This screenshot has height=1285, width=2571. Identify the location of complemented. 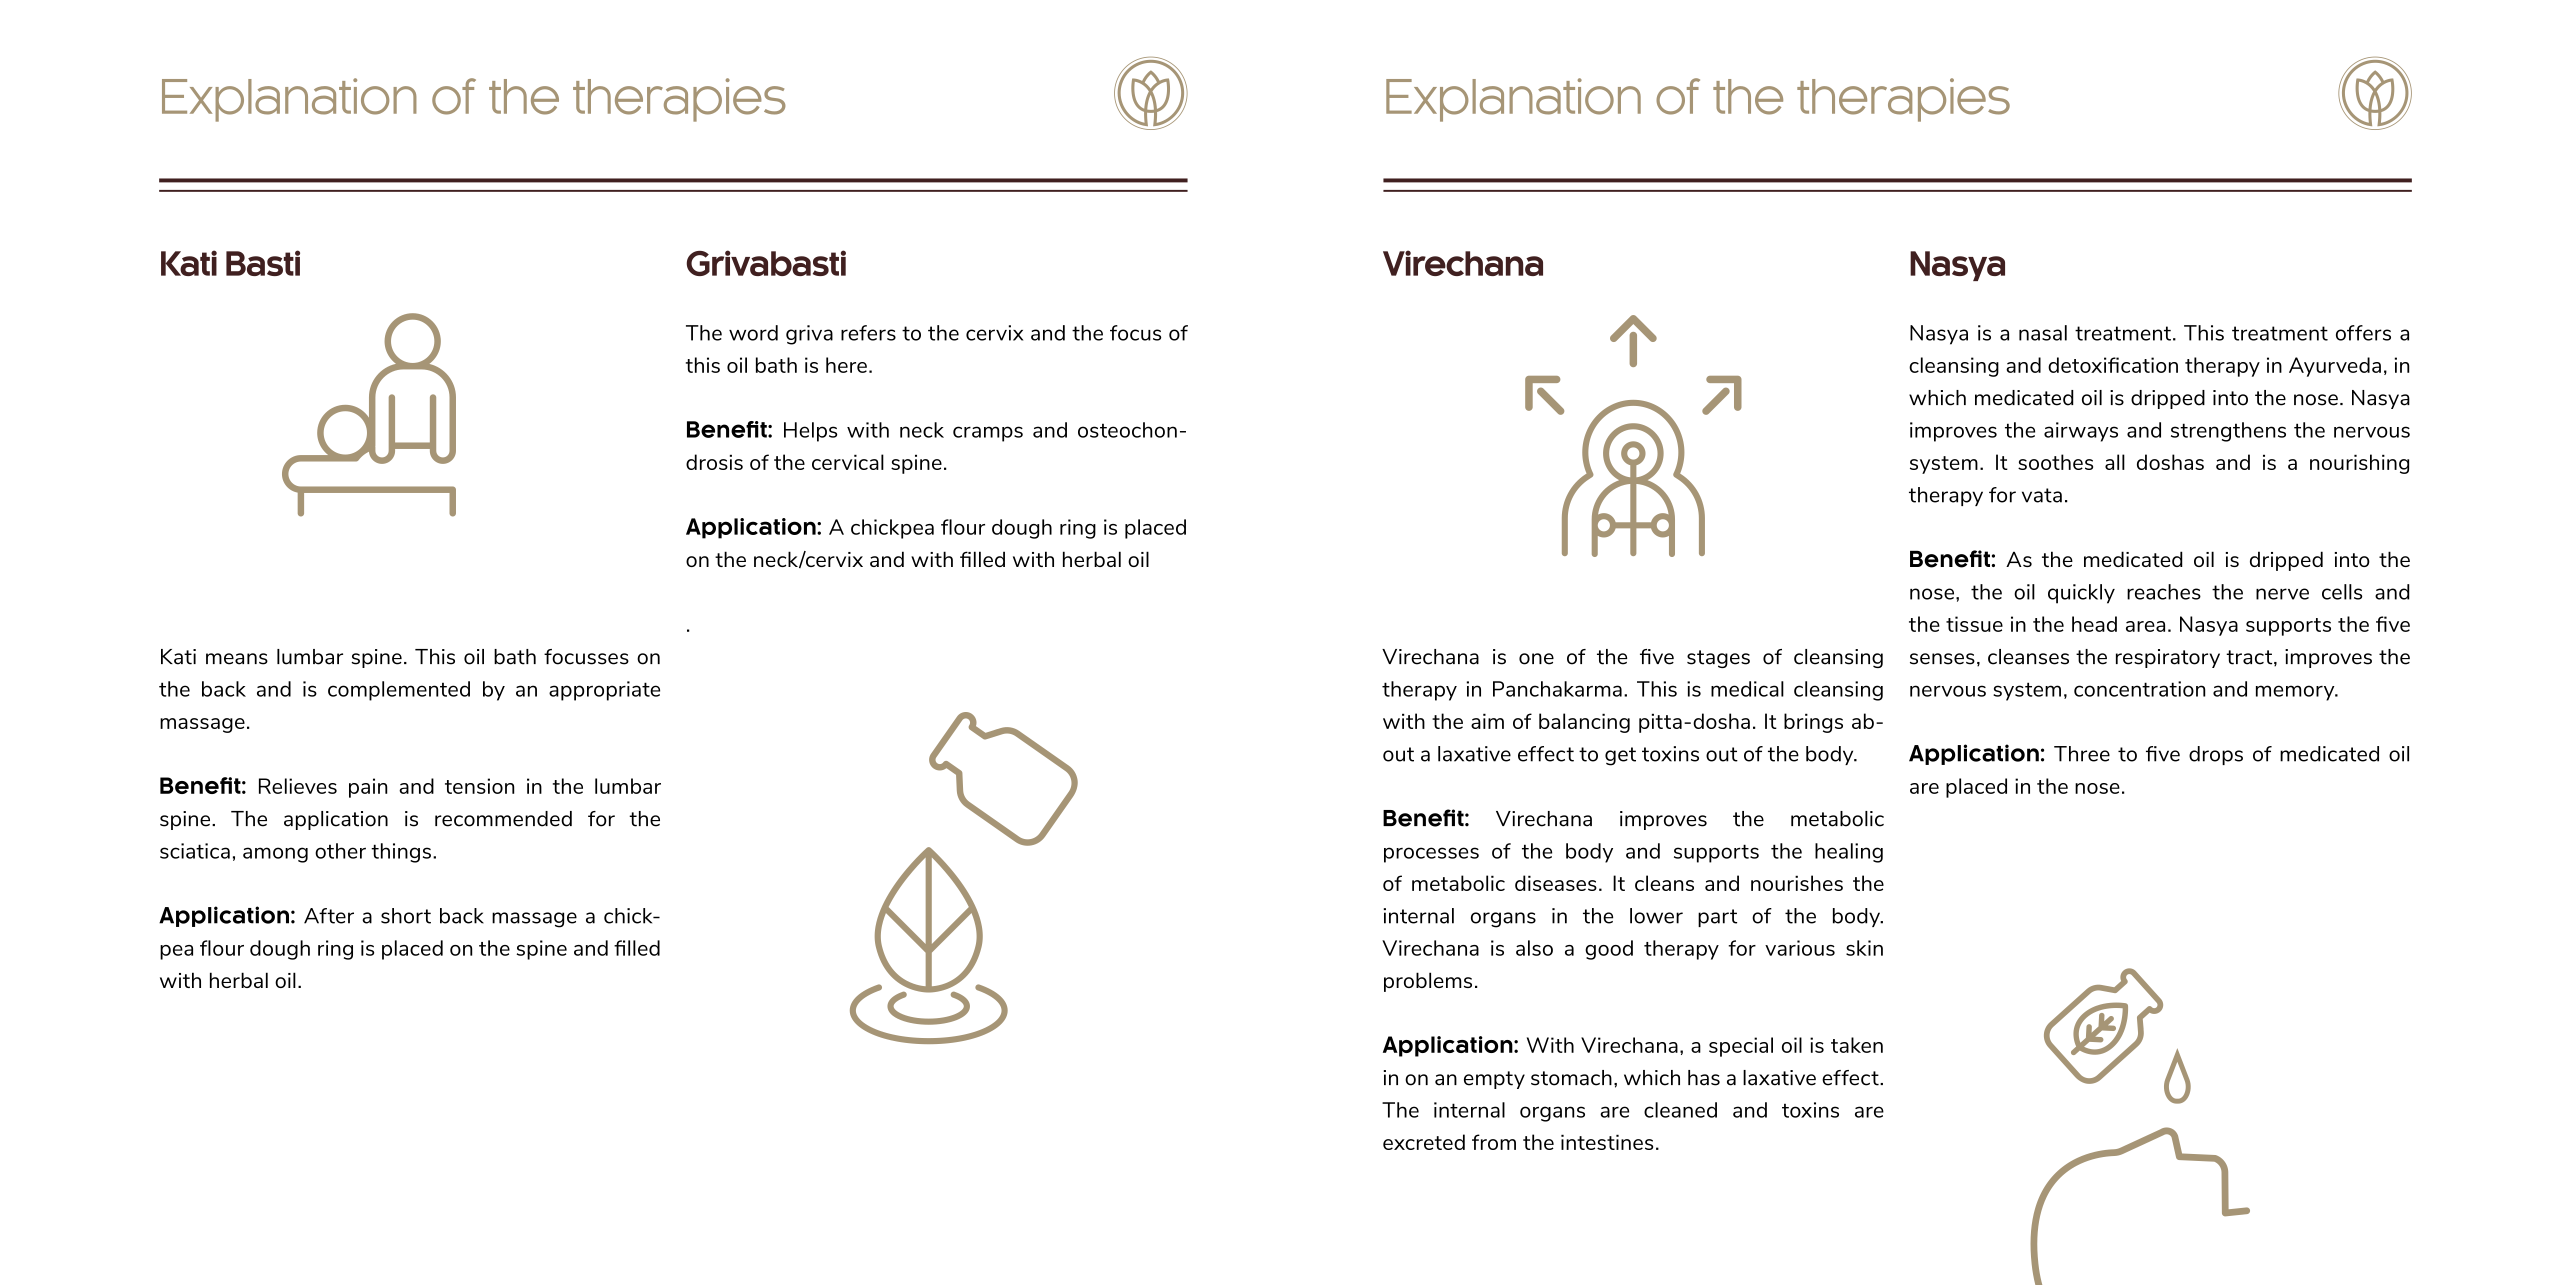
(399, 691).
